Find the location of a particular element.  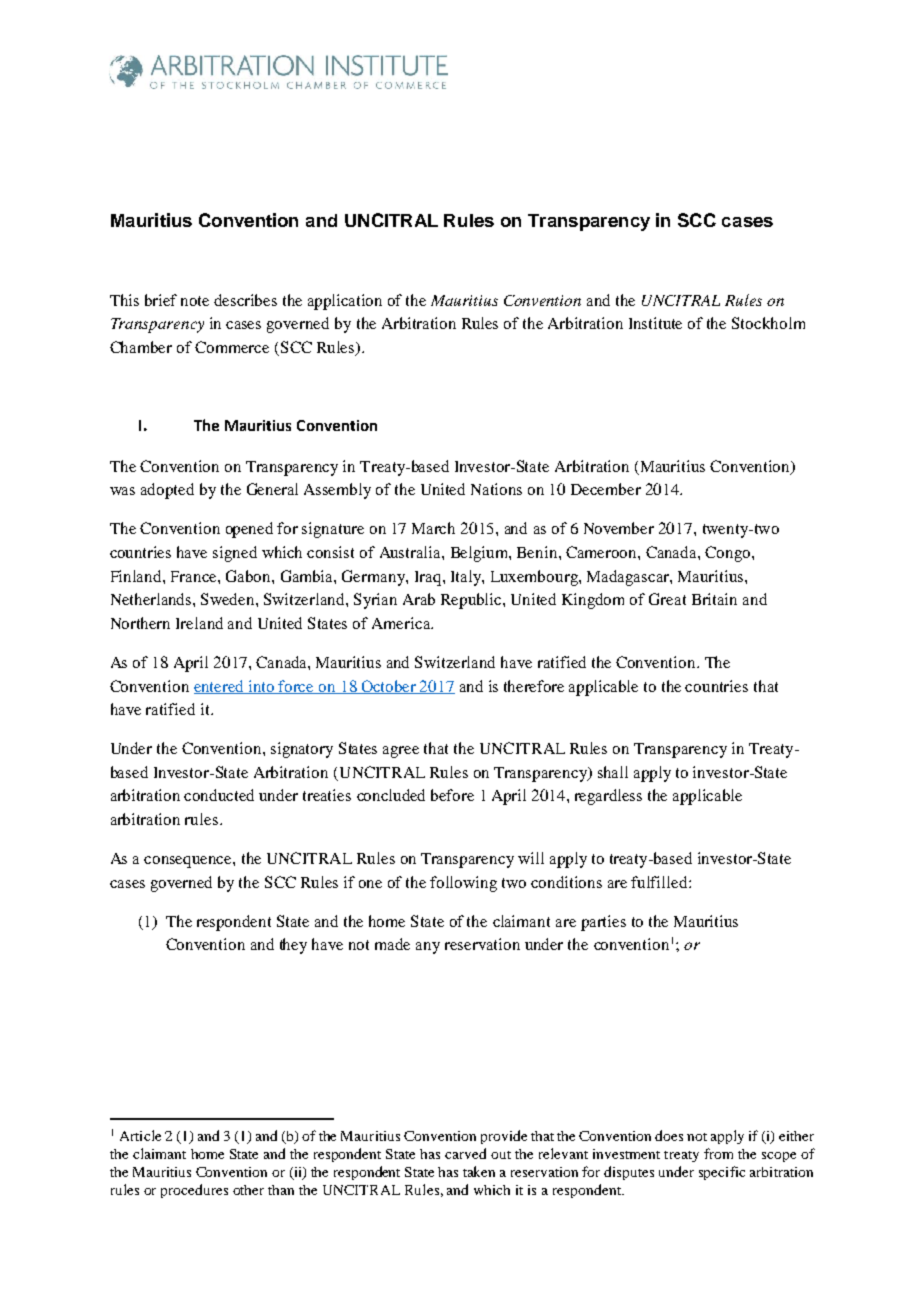

application is located at coordinates (345, 302).
